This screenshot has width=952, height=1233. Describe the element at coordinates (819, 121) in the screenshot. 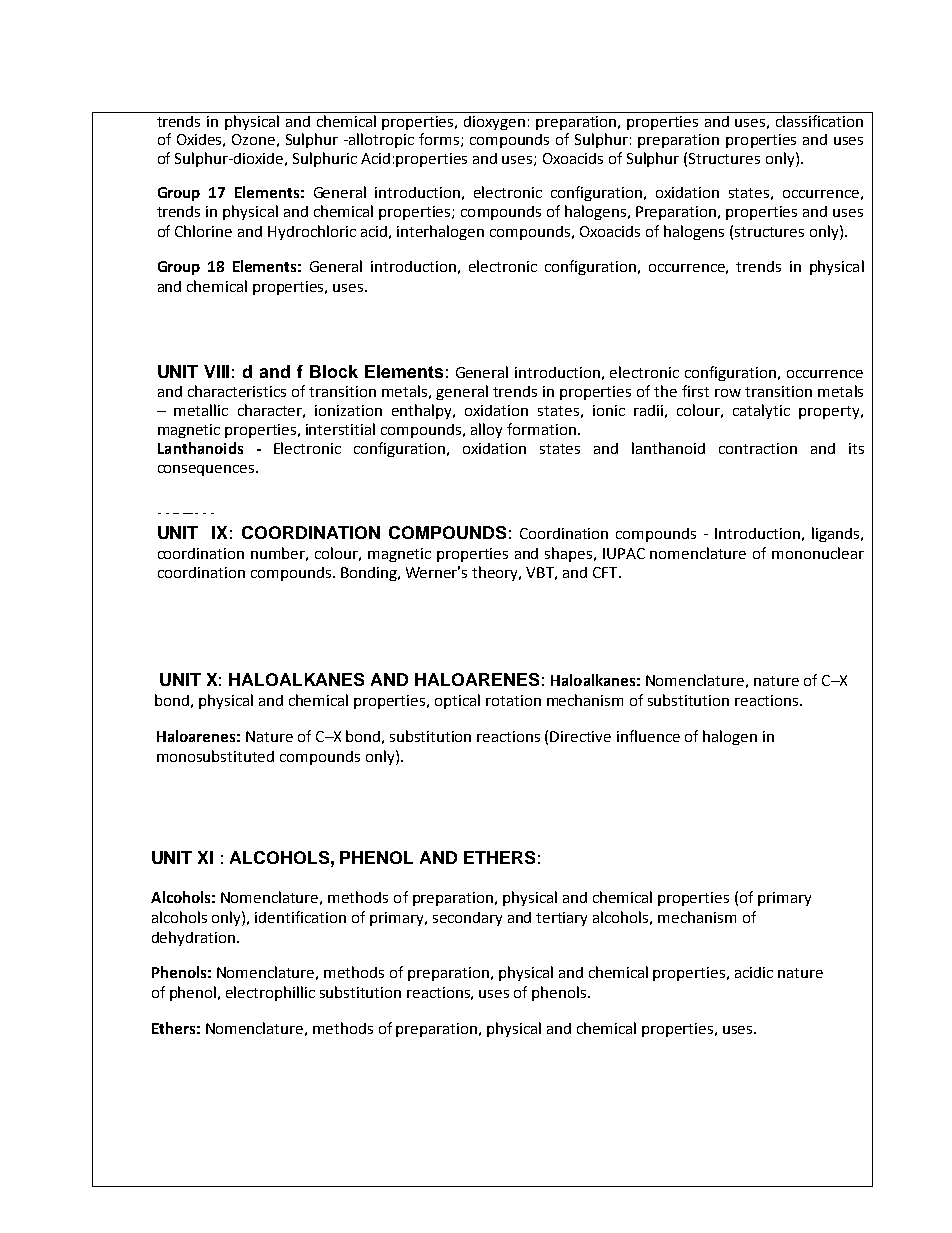

I see `classification` at that location.
